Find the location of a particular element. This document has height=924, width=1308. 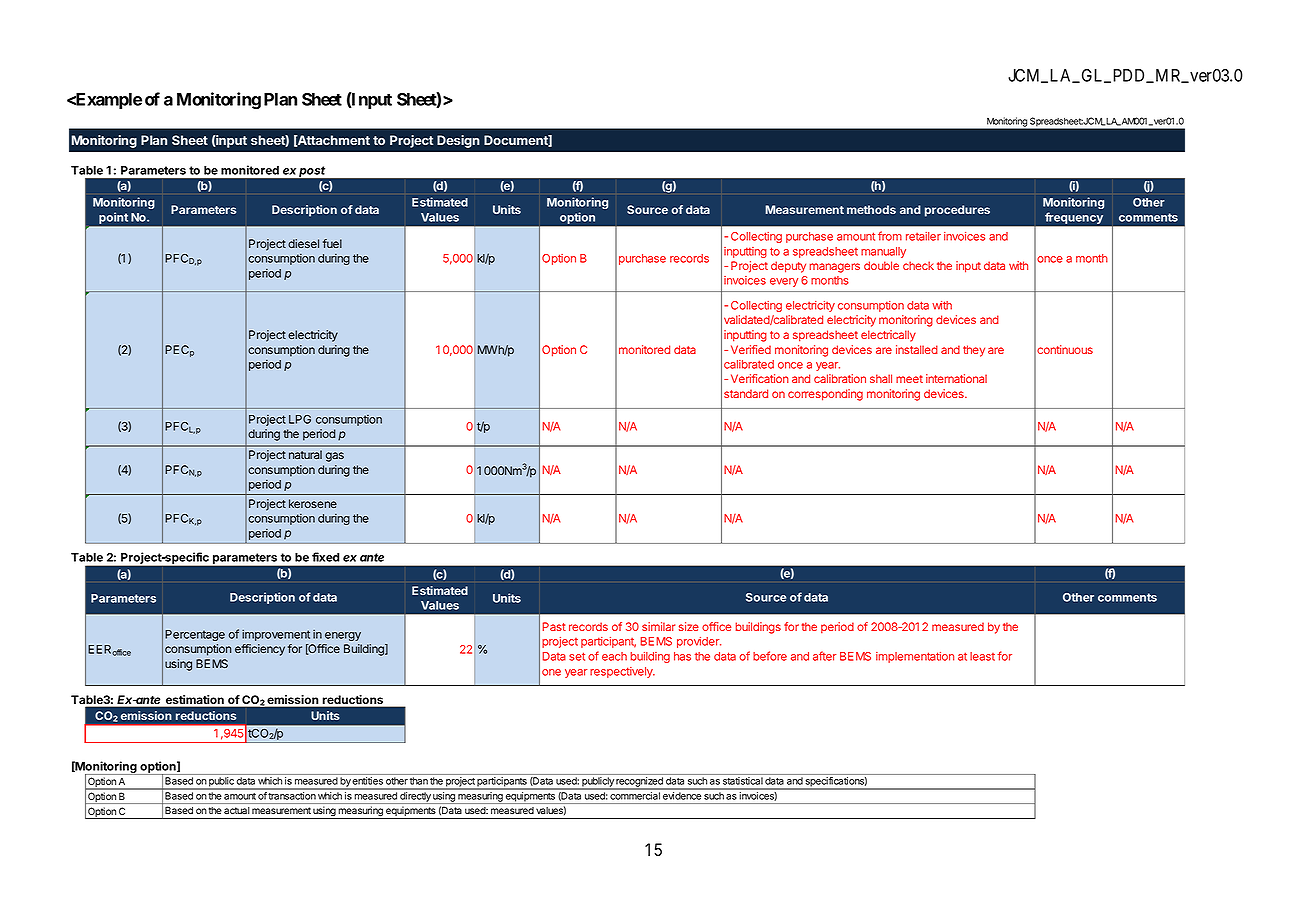

fixed is located at coordinates (326, 557).
